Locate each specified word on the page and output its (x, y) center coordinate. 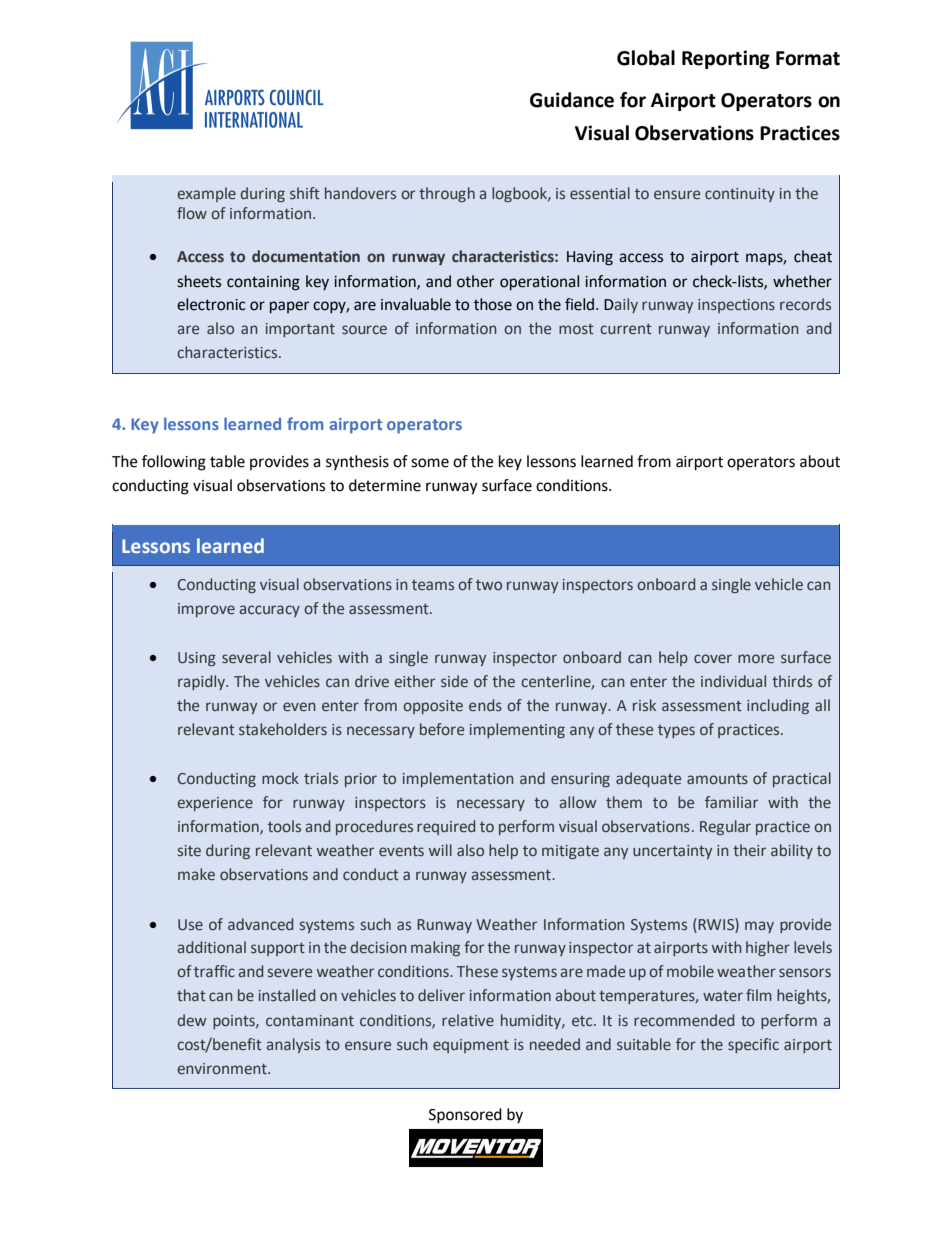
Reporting (726, 59)
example (206, 194)
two (489, 585)
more (756, 658)
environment (223, 1068)
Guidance (572, 100)
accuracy (270, 611)
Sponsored (465, 1116)
